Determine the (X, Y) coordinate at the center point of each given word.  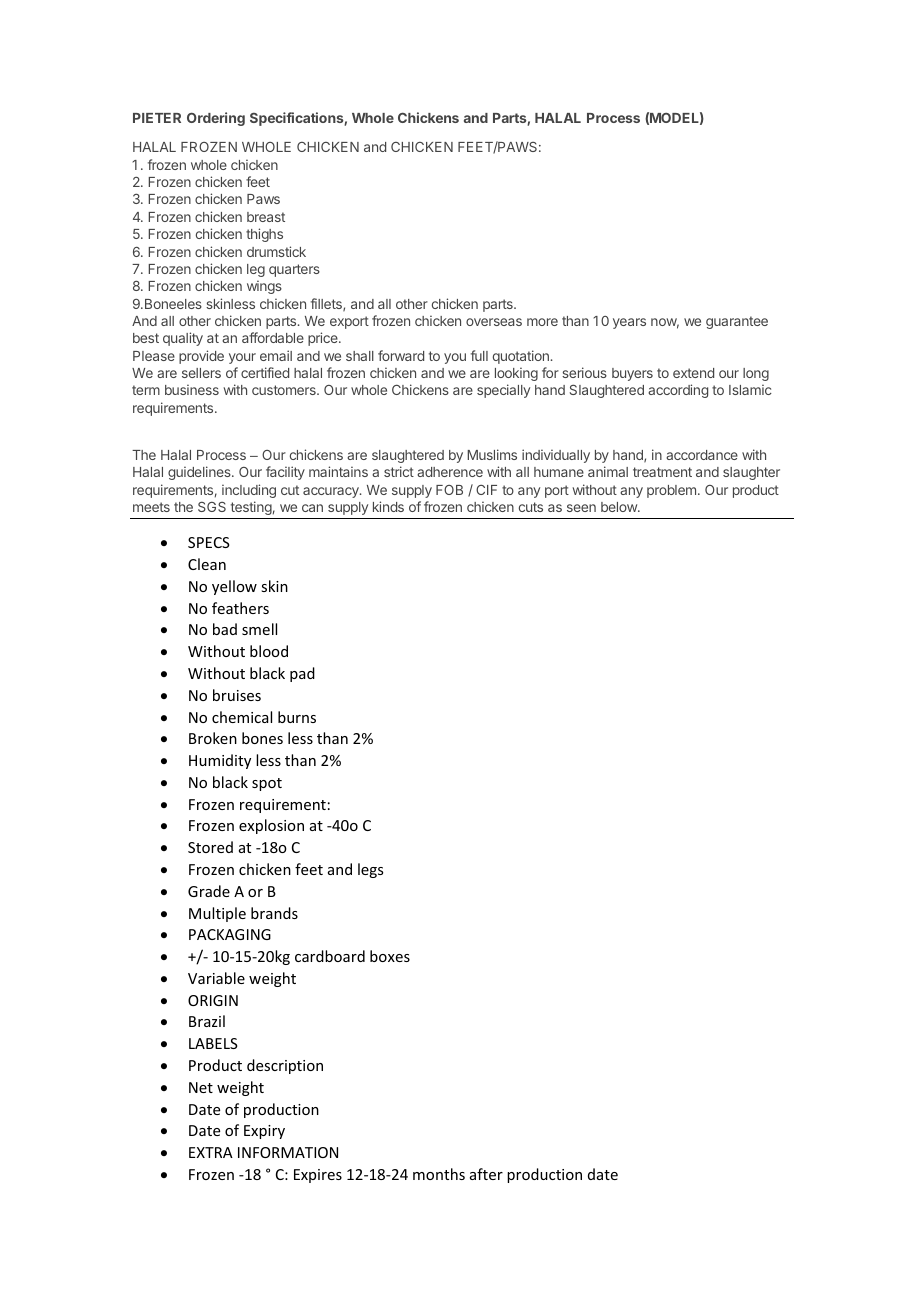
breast (266, 217)
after (486, 1174)
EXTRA (211, 1152)
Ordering (216, 119)
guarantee (737, 322)
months (439, 1174)
